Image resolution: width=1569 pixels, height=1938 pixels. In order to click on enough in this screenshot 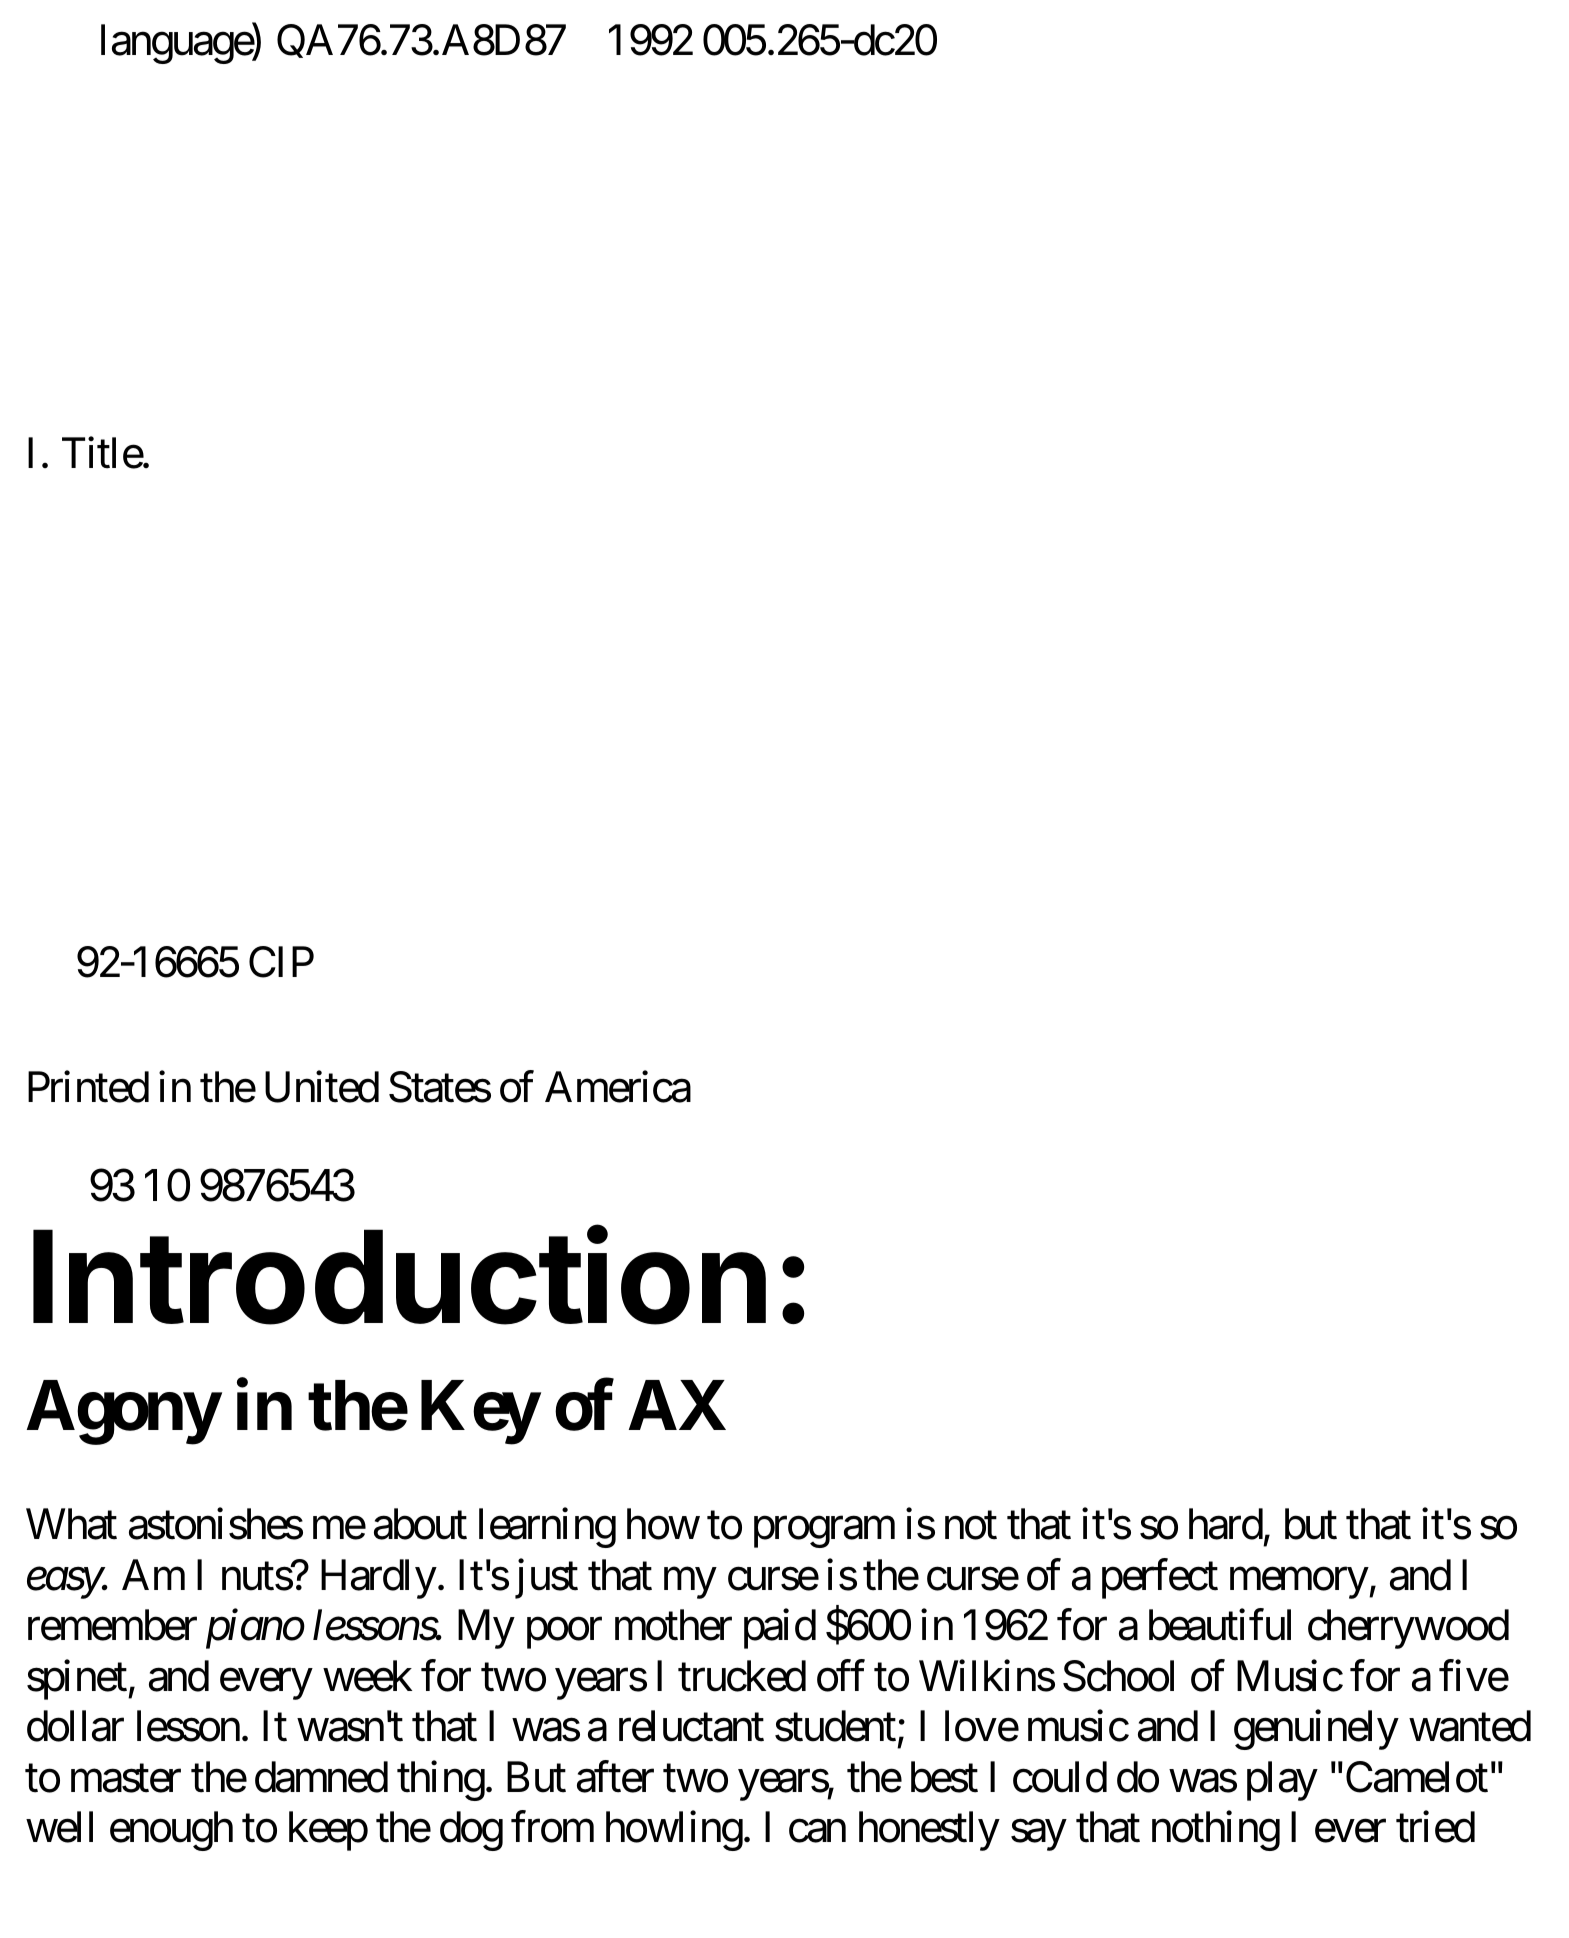, I will do `click(171, 1831)`.
